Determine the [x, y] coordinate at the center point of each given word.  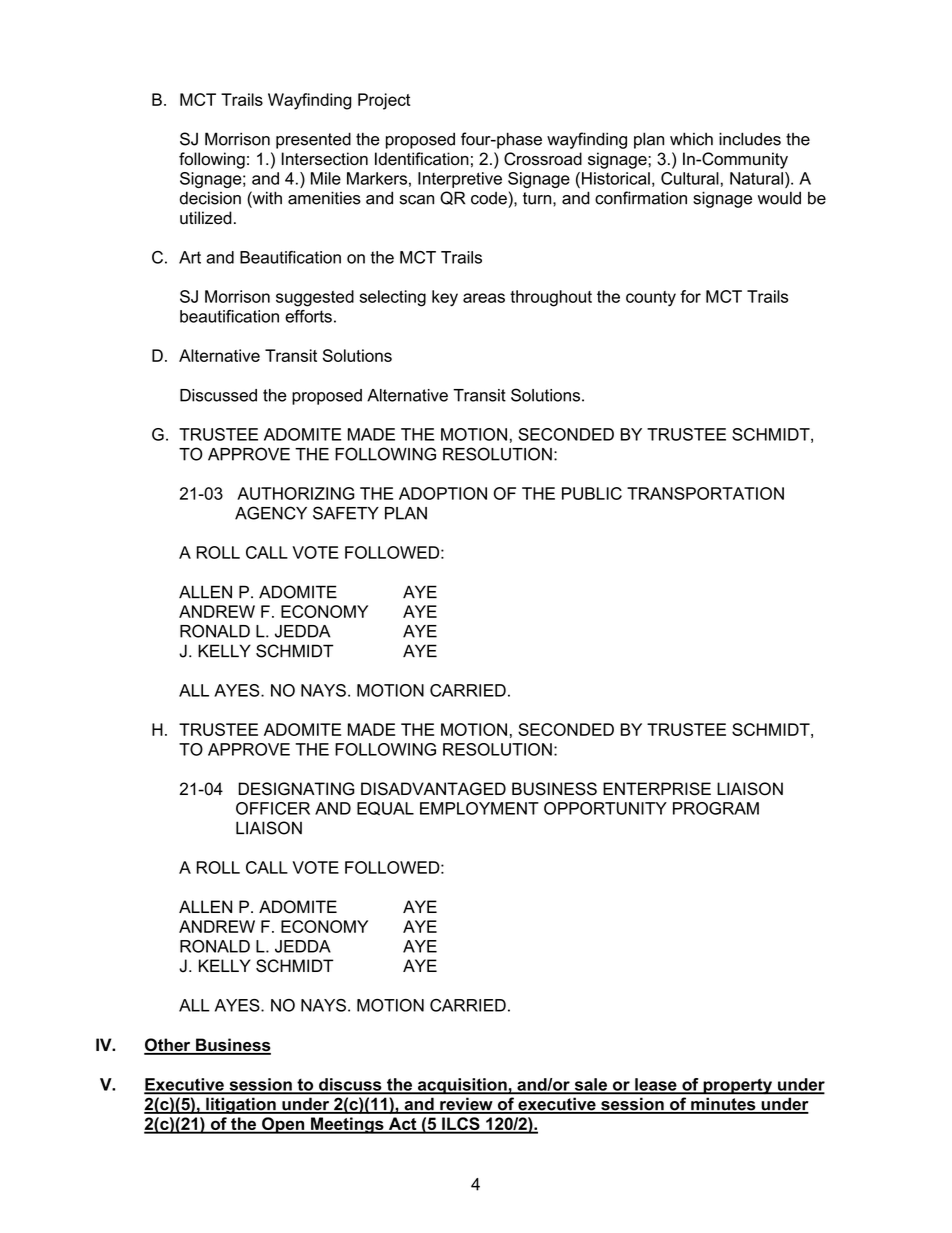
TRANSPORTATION [705, 493]
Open [283, 1125]
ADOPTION [443, 493]
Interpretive [460, 180]
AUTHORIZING [296, 493]
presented [313, 140]
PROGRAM [716, 808]
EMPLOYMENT [479, 808]
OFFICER [273, 808]
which [691, 139]
